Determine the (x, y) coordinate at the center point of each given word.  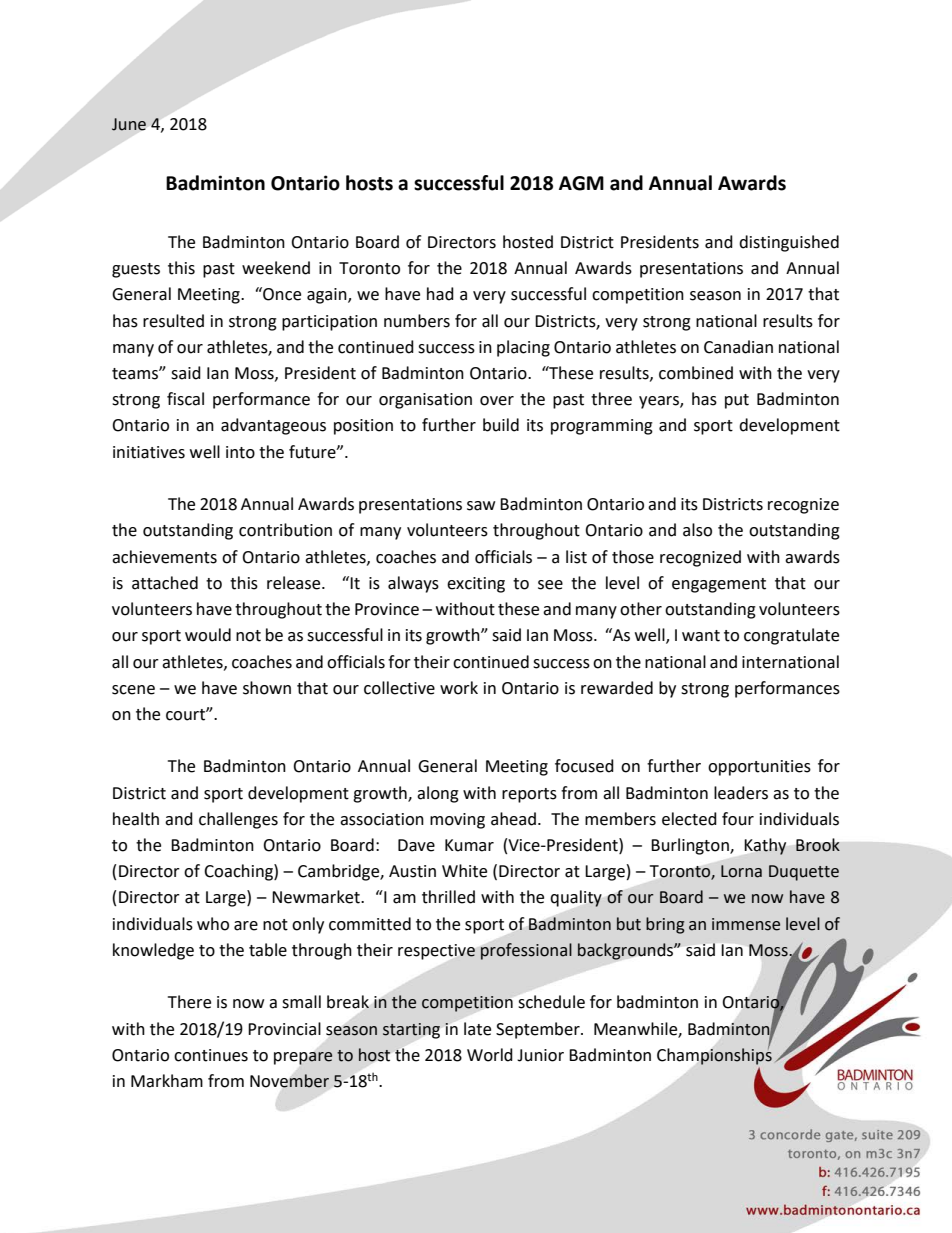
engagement (719, 585)
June (129, 124)
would (208, 635)
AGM (581, 183)
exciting (476, 585)
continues (211, 1055)
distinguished (789, 243)
